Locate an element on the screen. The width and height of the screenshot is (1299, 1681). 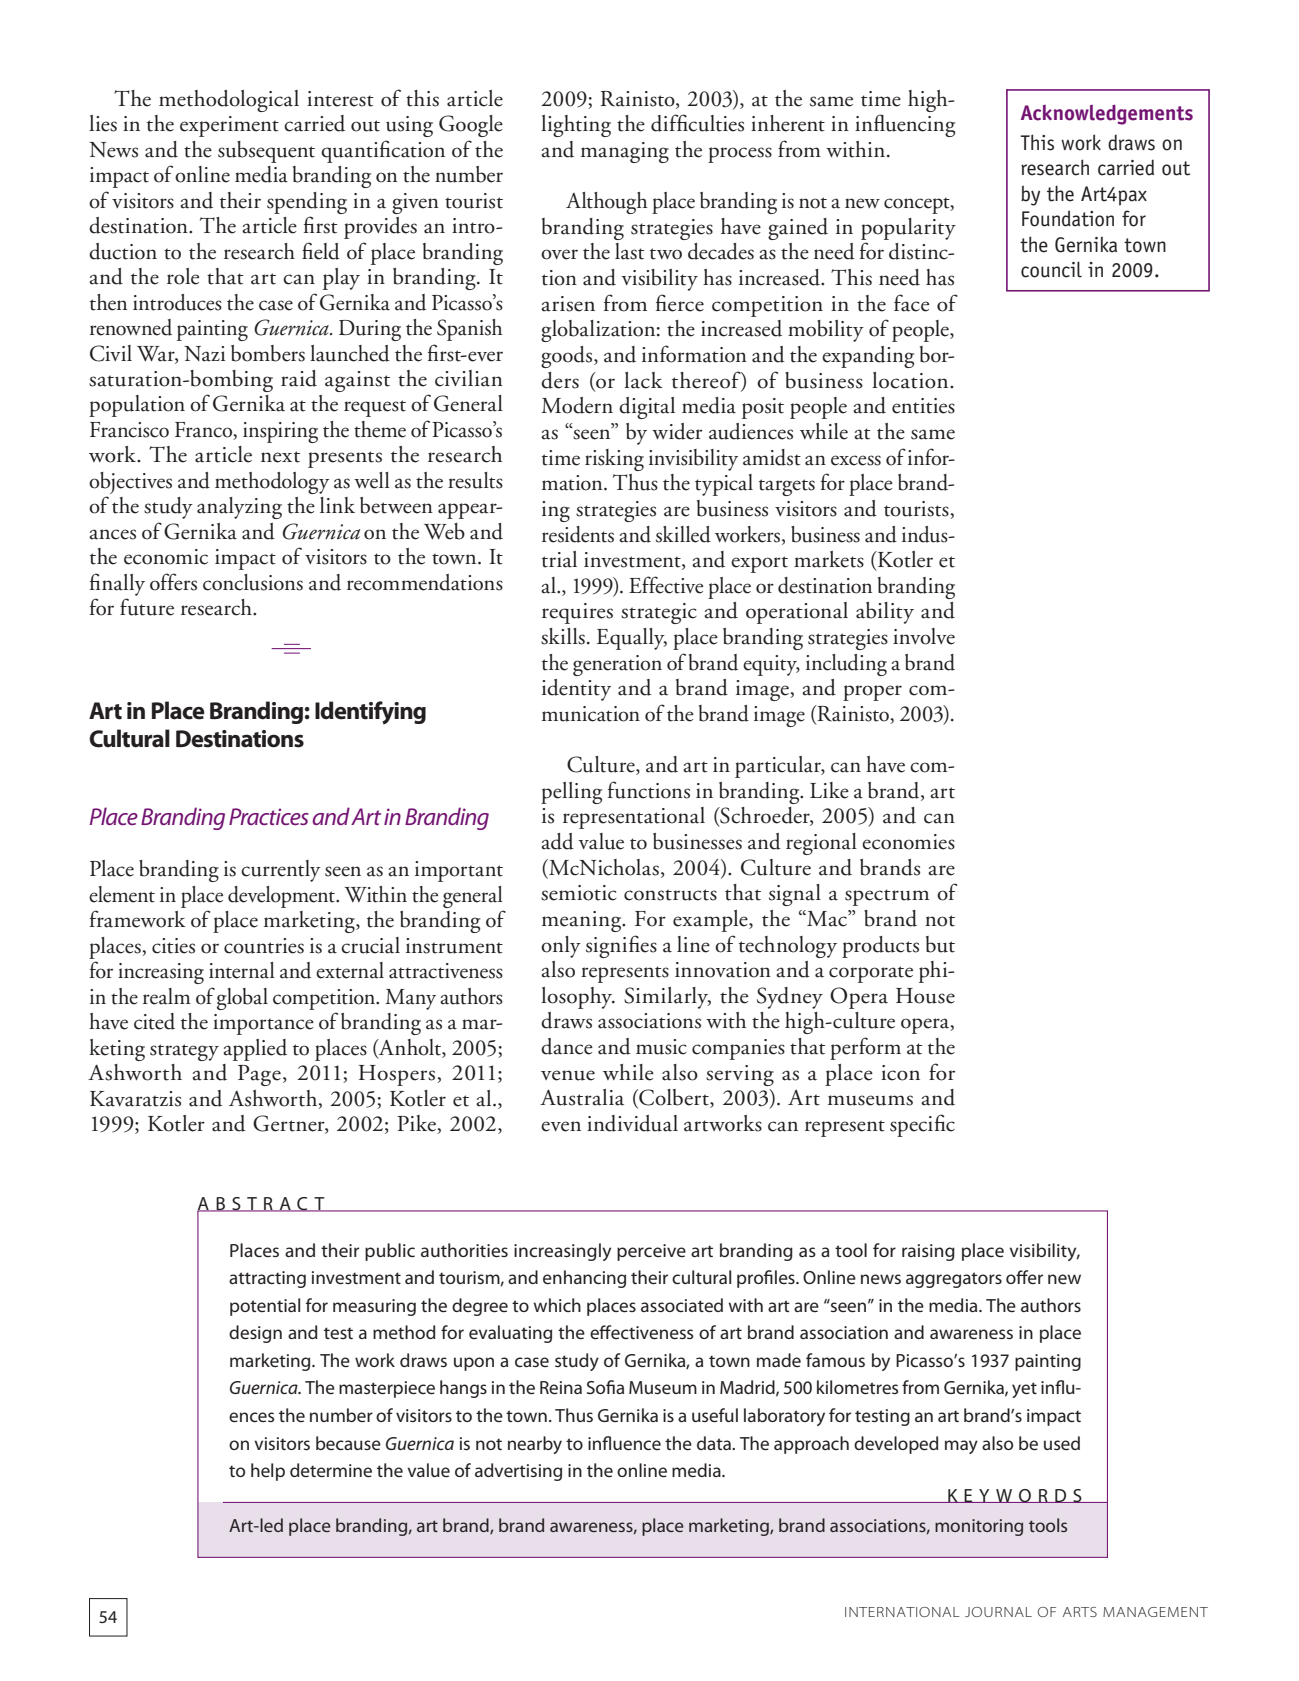
help is located at coordinates (268, 1472).
